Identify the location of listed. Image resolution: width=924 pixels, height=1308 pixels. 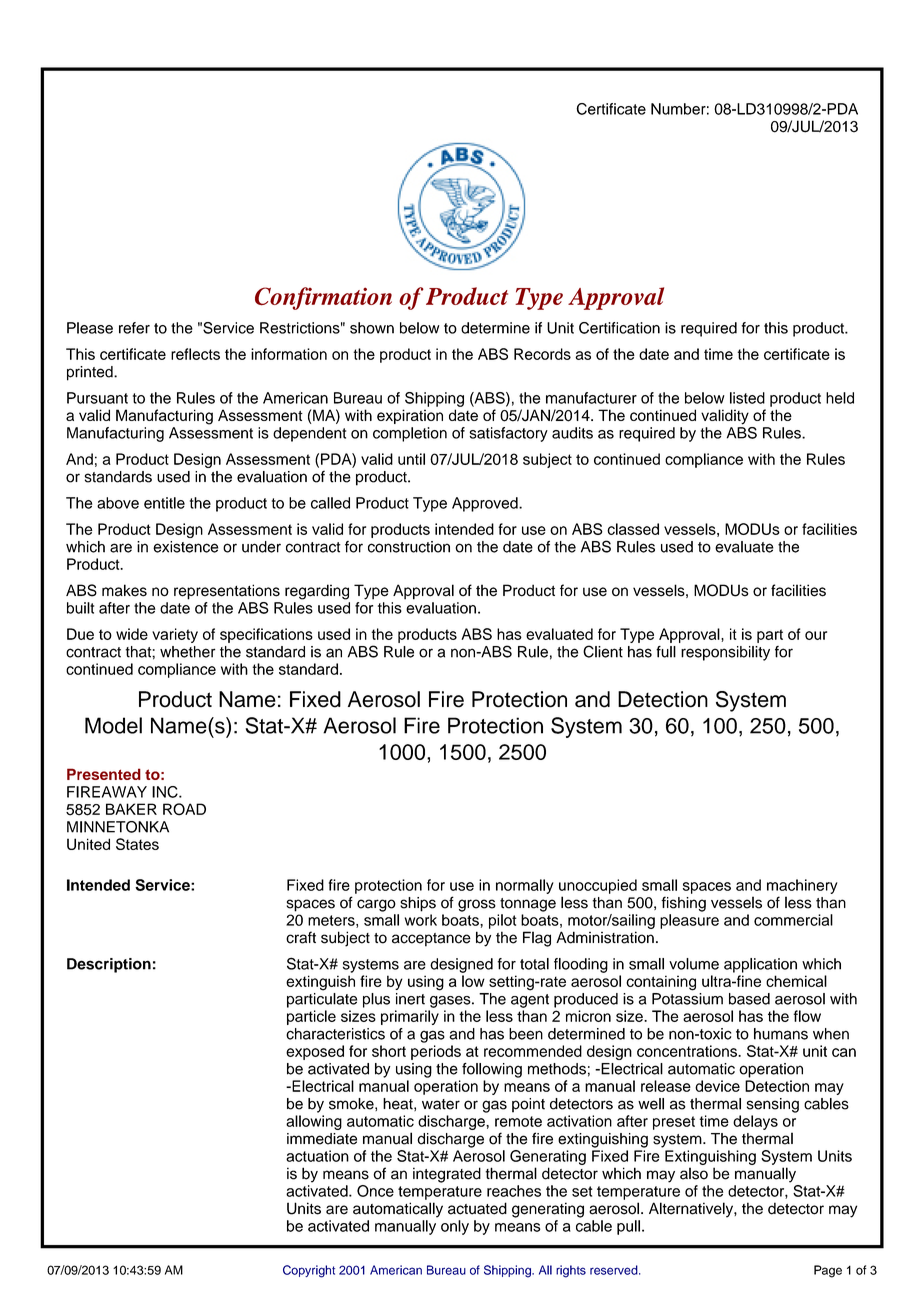
(747, 398).
